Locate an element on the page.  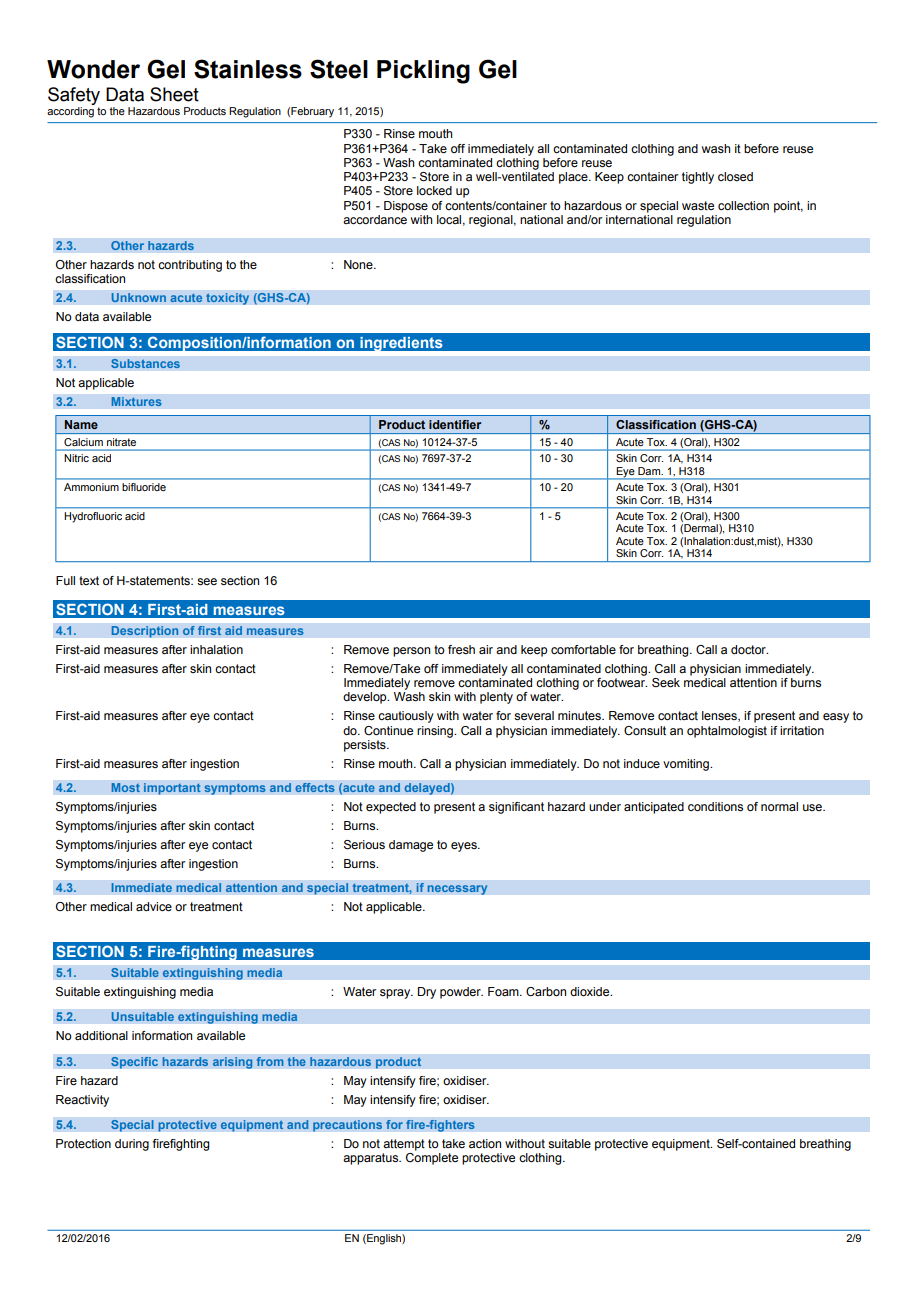
during is located at coordinates (132, 1145).
